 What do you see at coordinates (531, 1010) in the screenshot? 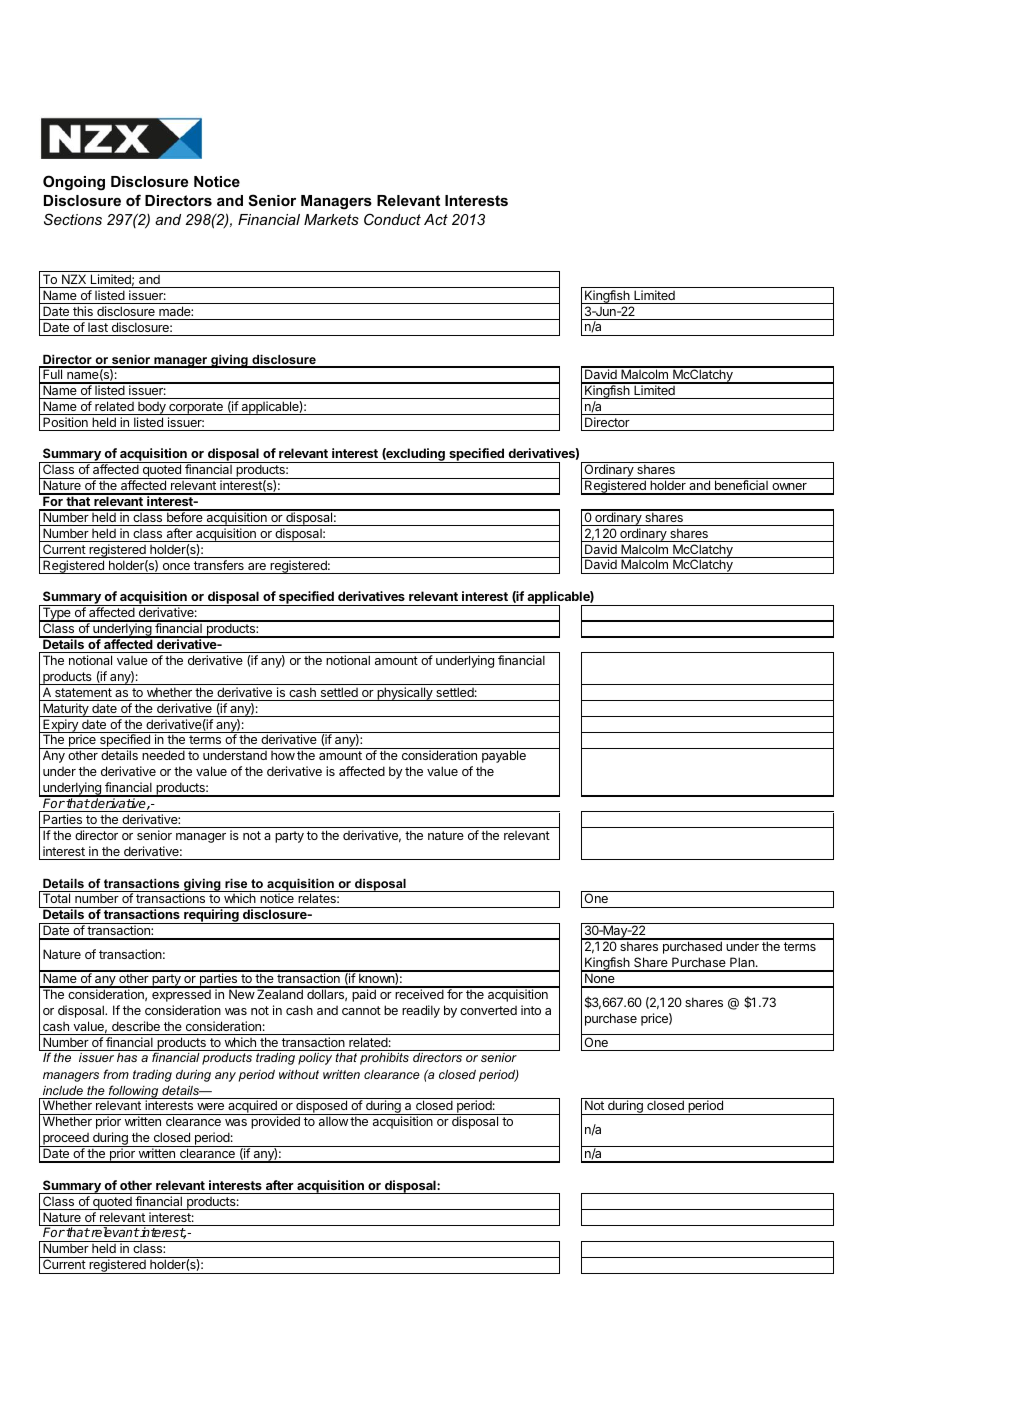
I see `into` at bounding box center [531, 1010].
